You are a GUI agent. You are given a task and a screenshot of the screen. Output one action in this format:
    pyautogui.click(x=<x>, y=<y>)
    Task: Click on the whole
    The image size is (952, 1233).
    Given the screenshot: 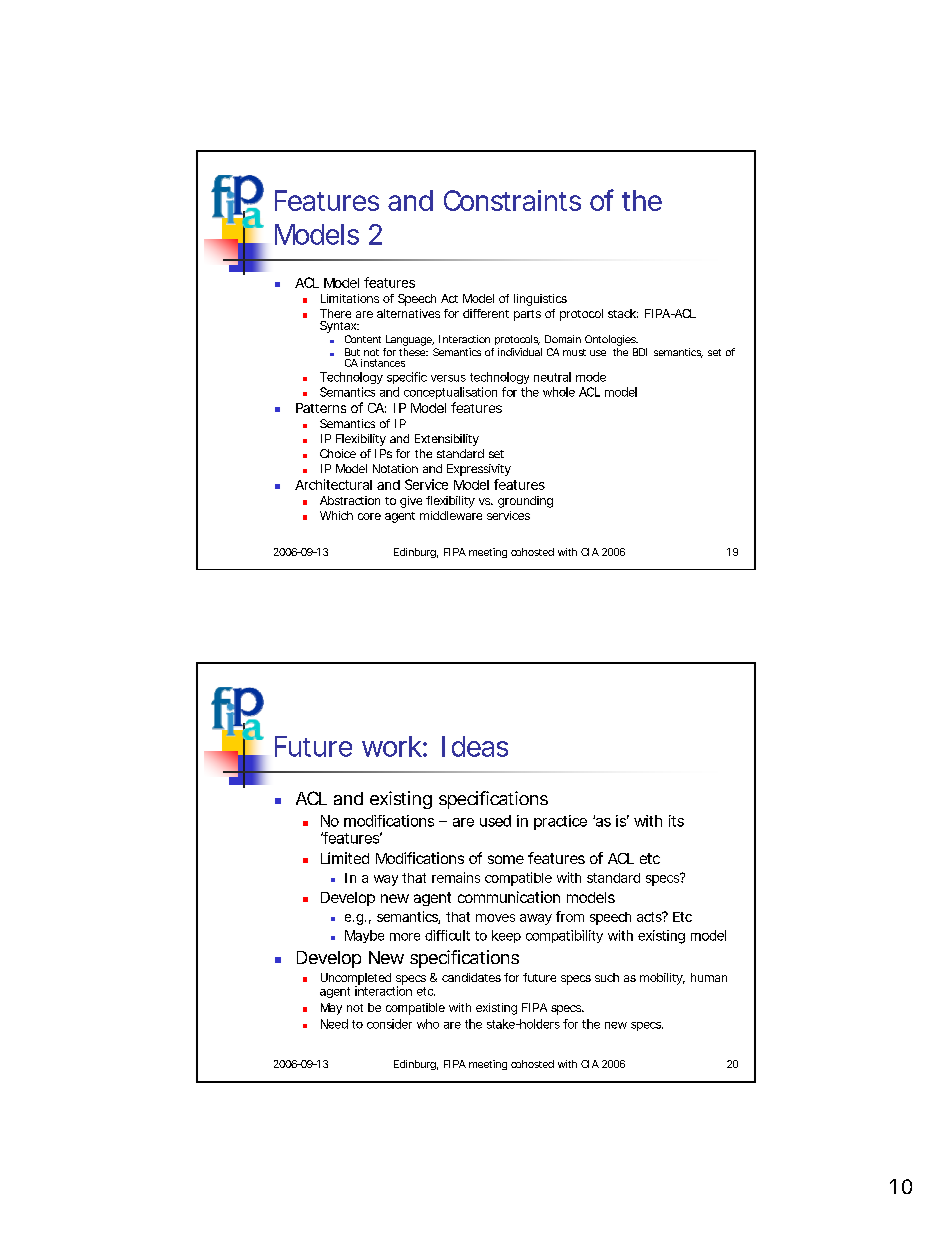 What is the action you would take?
    pyautogui.click(x=559, y=392)
